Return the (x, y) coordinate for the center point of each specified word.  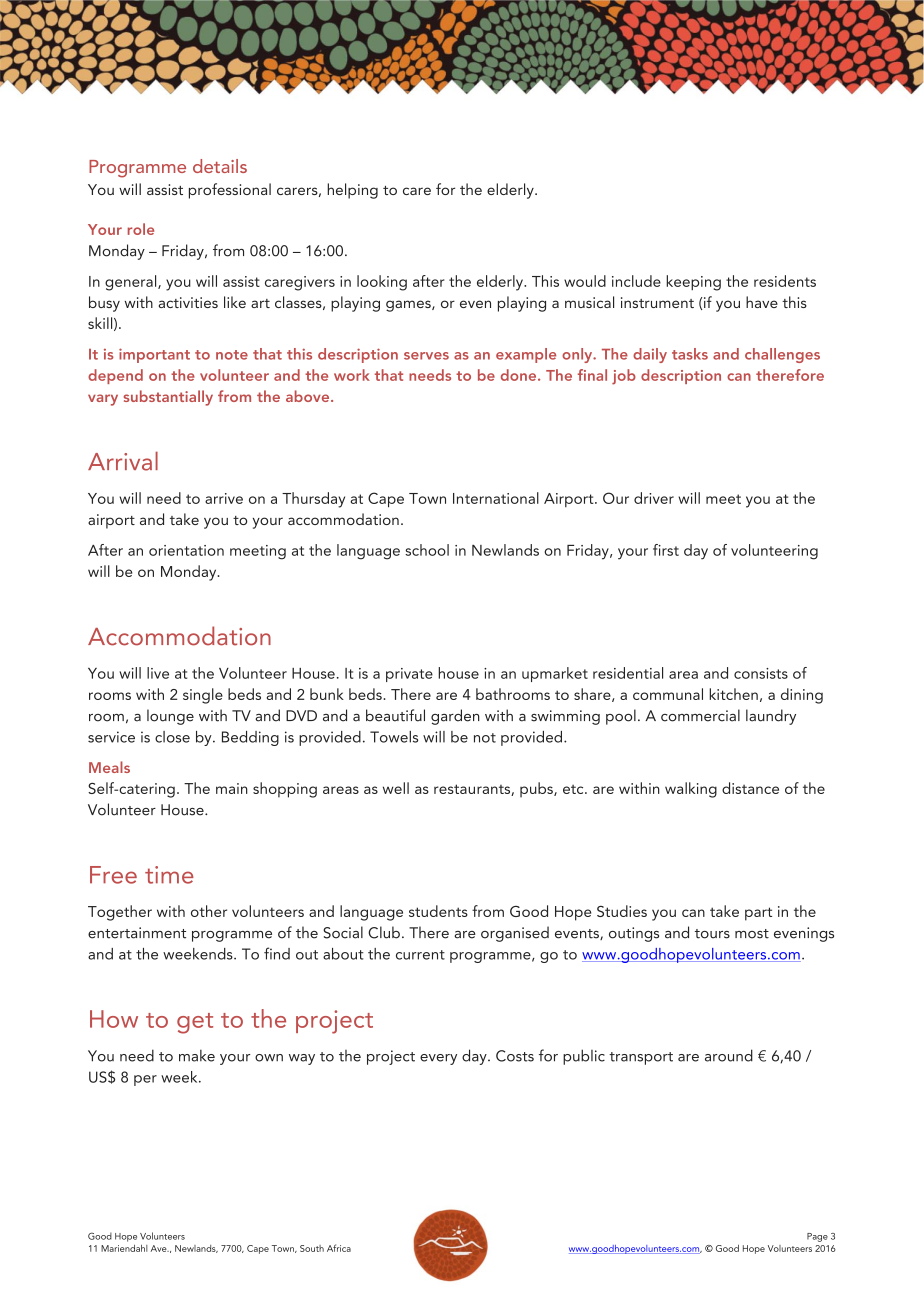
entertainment (137, 933)
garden (455, 717)
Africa (339, 1248)
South (312, 1248)
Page (817, 1237)
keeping (693, 283)
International (496, 498)
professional (230, 191)
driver (654, 498)
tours (712, 934)
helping (352, 191)
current (420, 955)
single (203, 696)
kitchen (733, 694)
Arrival (123, 461)
